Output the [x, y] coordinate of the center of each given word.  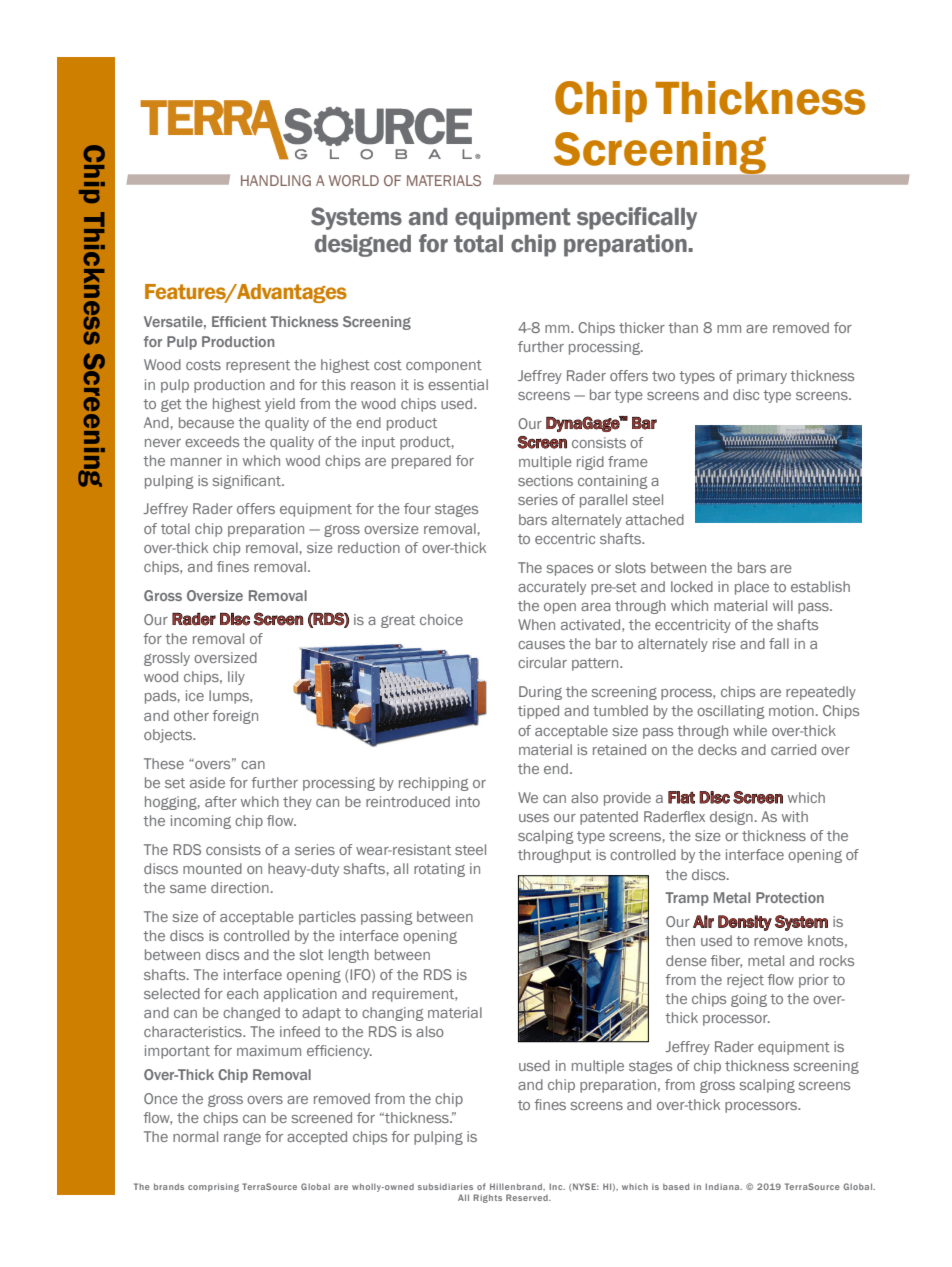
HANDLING [276, 180]
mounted [212, 868]
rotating [439, 870]
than [683, 327]
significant [247, 482]
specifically [637, 218]
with [795, 816]
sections [545, 480]
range [242, 1139]
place [752, 588]
